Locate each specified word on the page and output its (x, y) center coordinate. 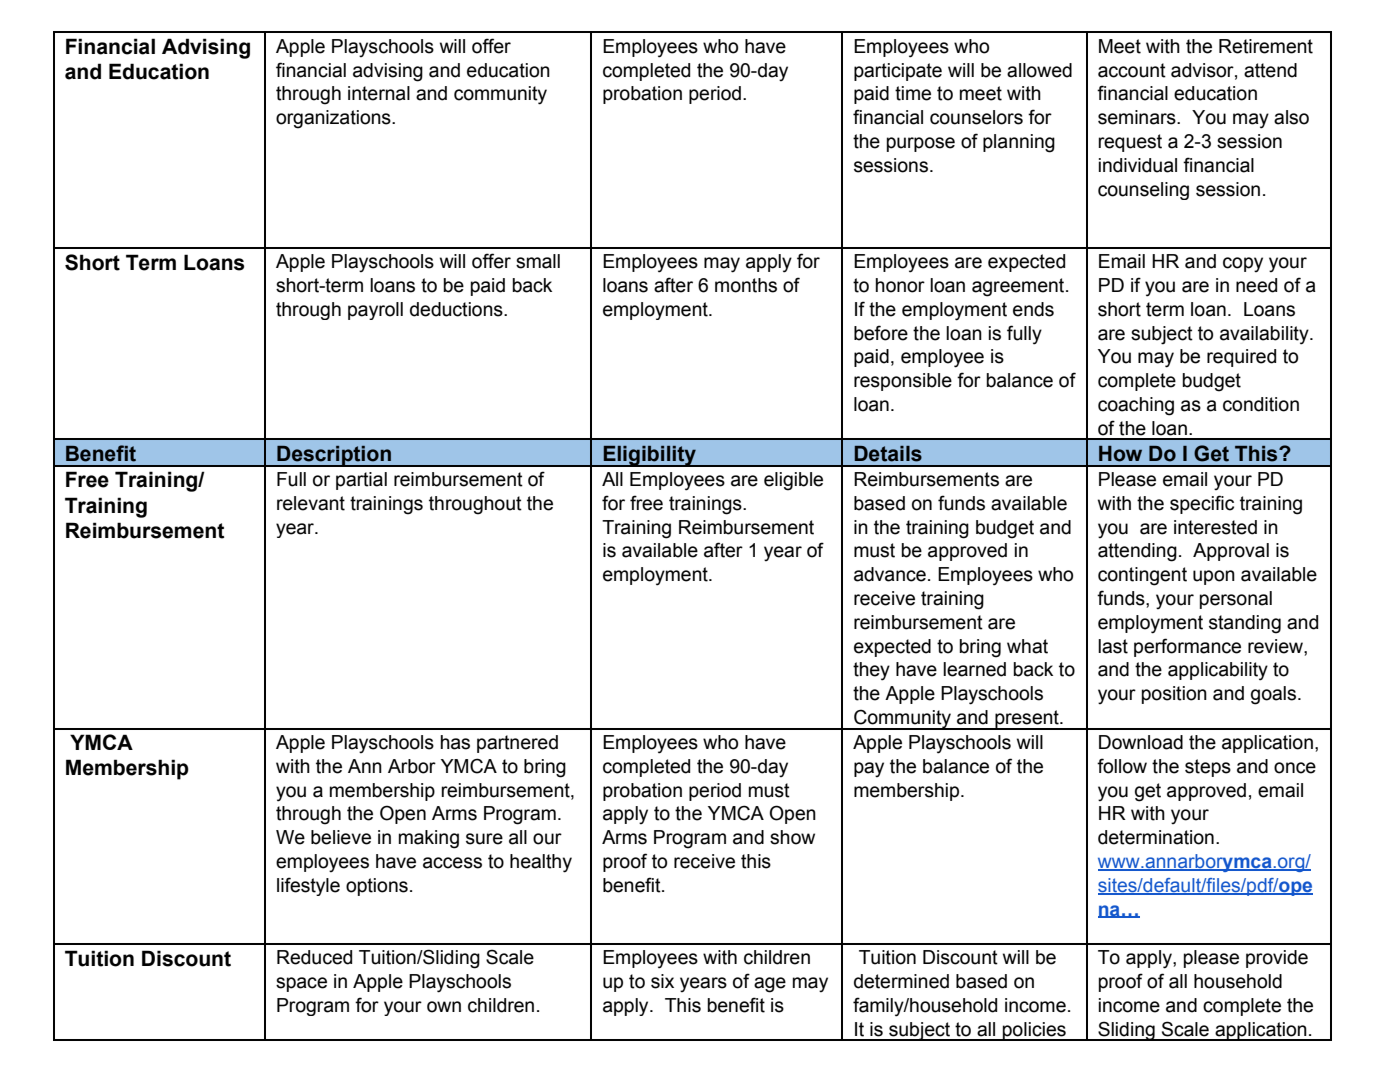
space (301, 984)
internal (379, 93)
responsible (903, 382)
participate (898, 72)
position (1174, 695)
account (1132, 70)
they (871, 671)
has (455, 742)
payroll (375, 311)
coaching (1136, 406)
